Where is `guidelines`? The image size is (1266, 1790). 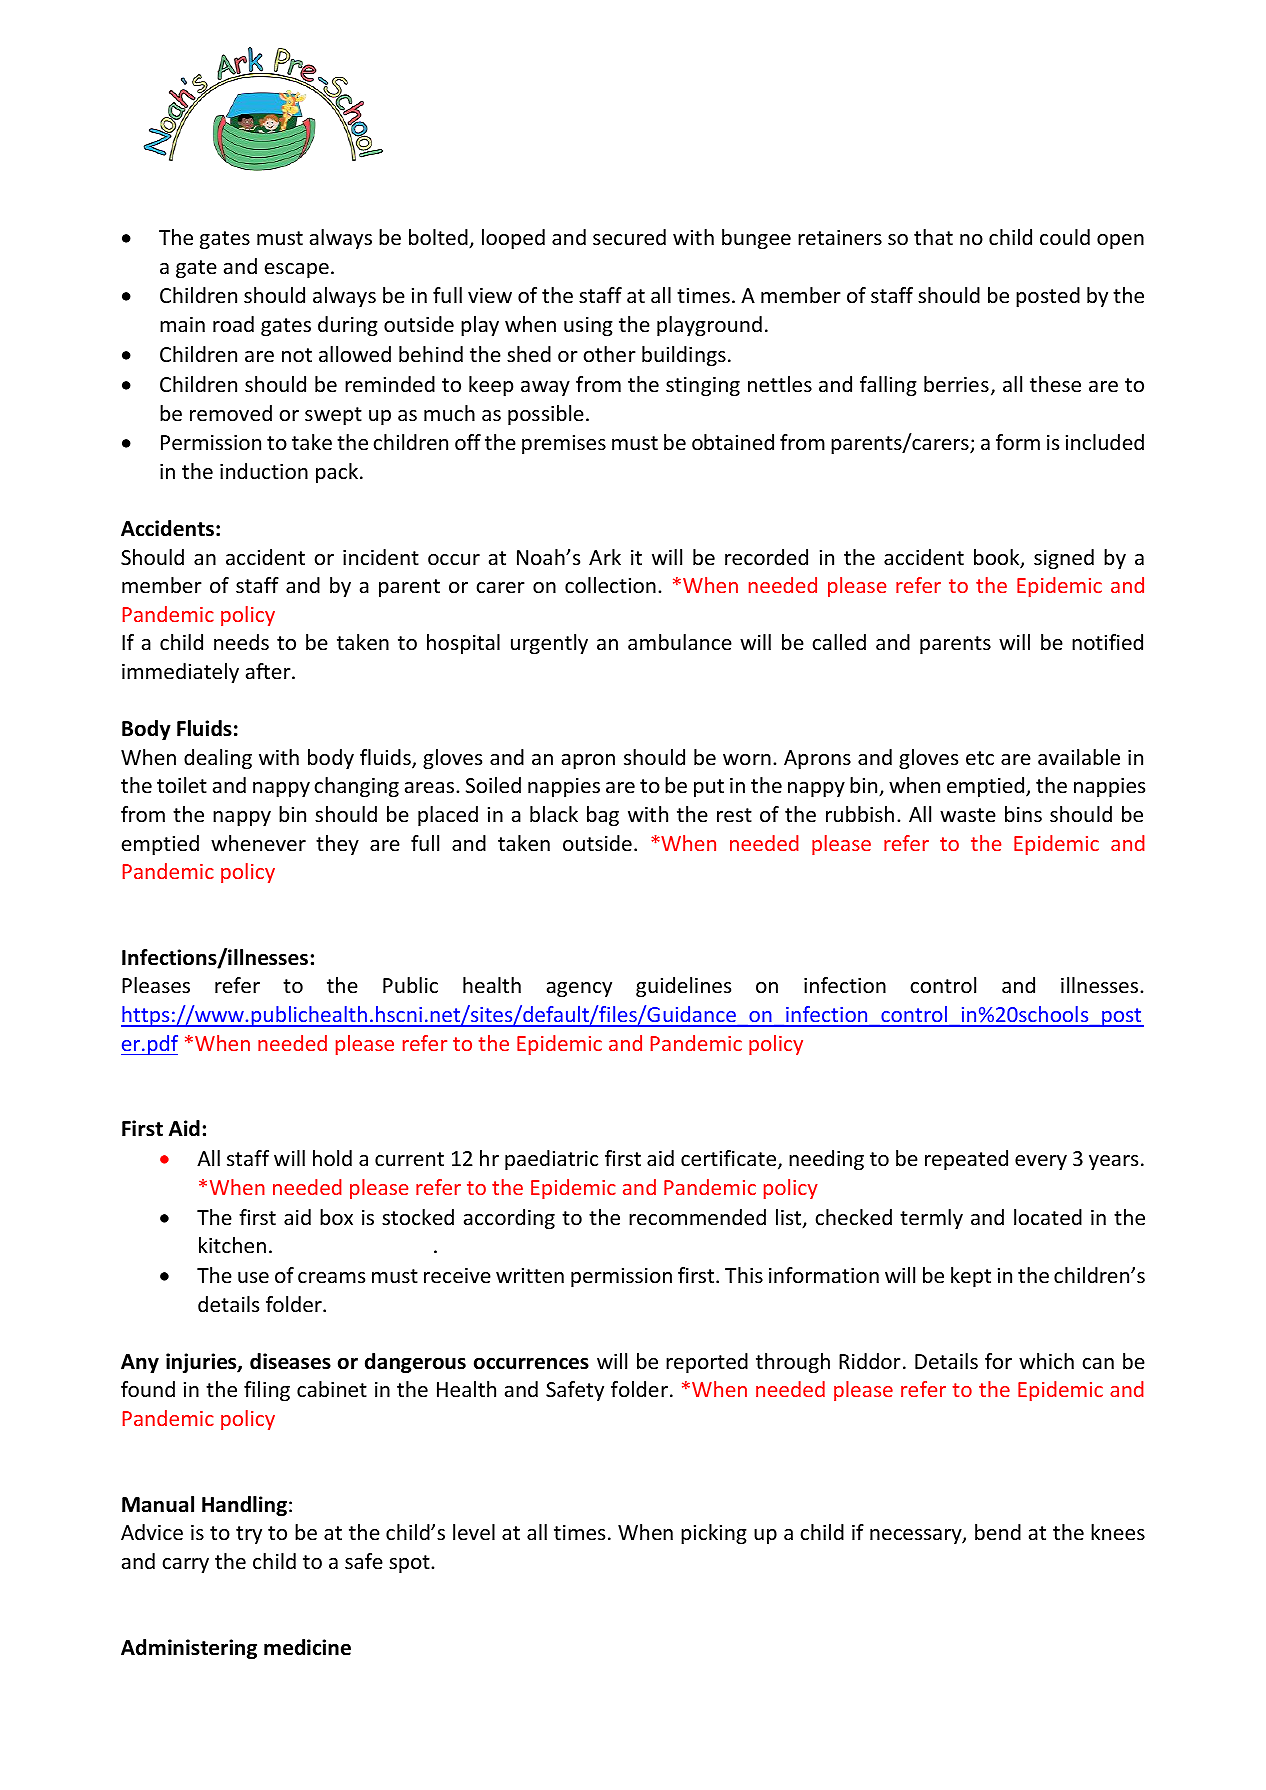
guidelines is located at coordinates (683, 987).
